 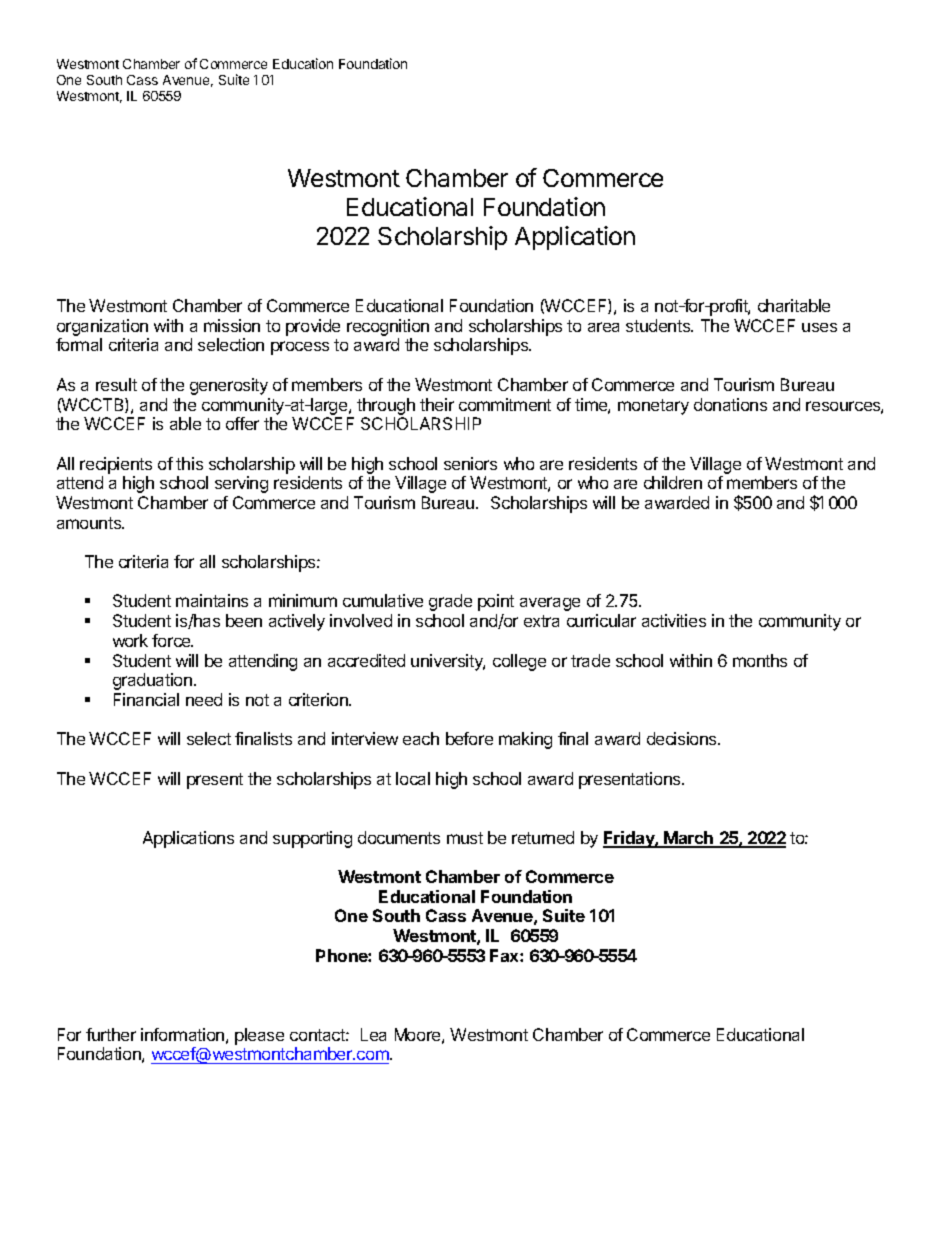 I want to click on further, so click(x=111, y=1034).
